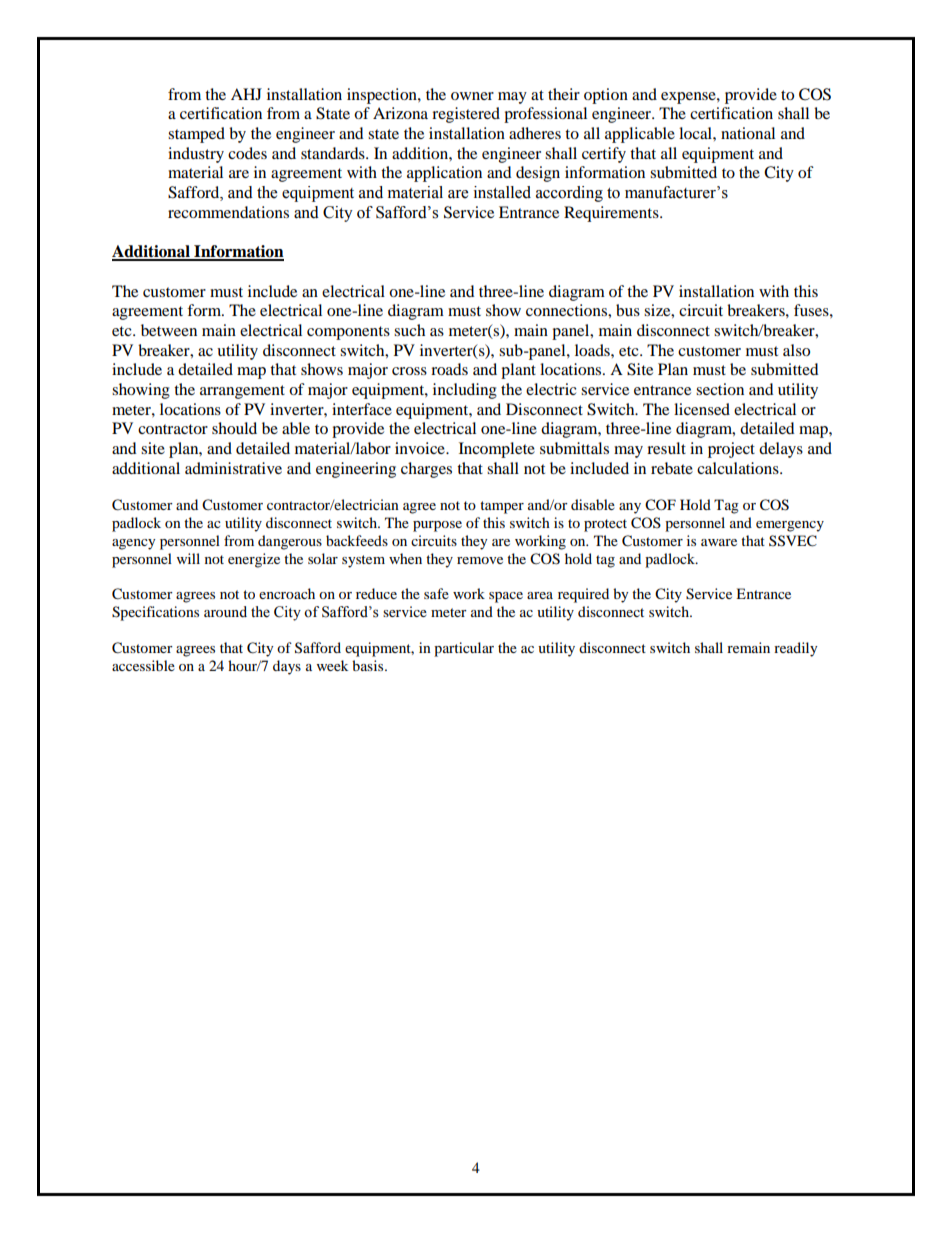  Describe the element at coordinates (196, 135) in the screenshot. I see `stamped` at that location.
